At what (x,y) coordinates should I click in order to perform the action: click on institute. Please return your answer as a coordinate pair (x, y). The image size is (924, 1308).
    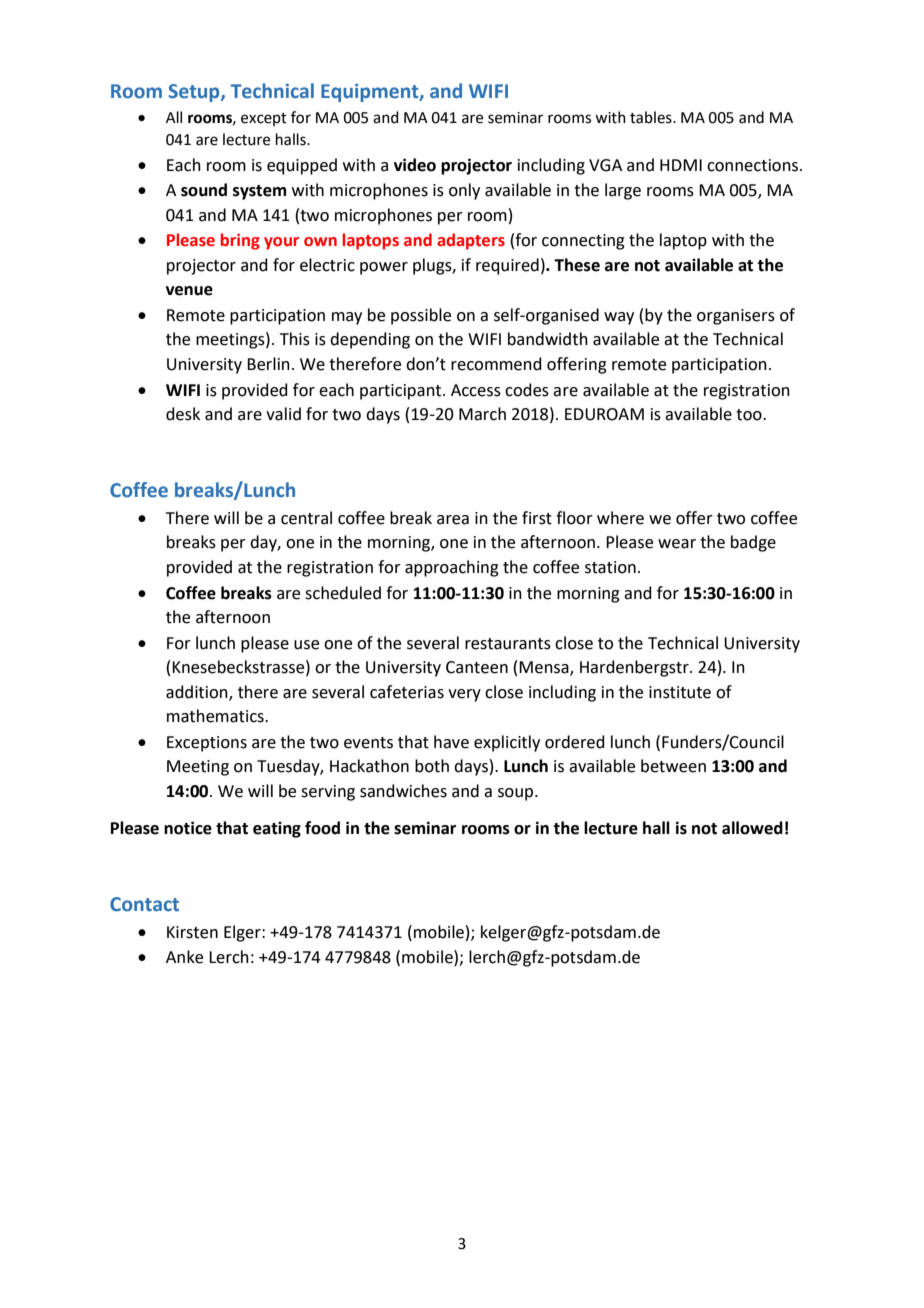
    Looking at the image, I should click on (680, 692).
